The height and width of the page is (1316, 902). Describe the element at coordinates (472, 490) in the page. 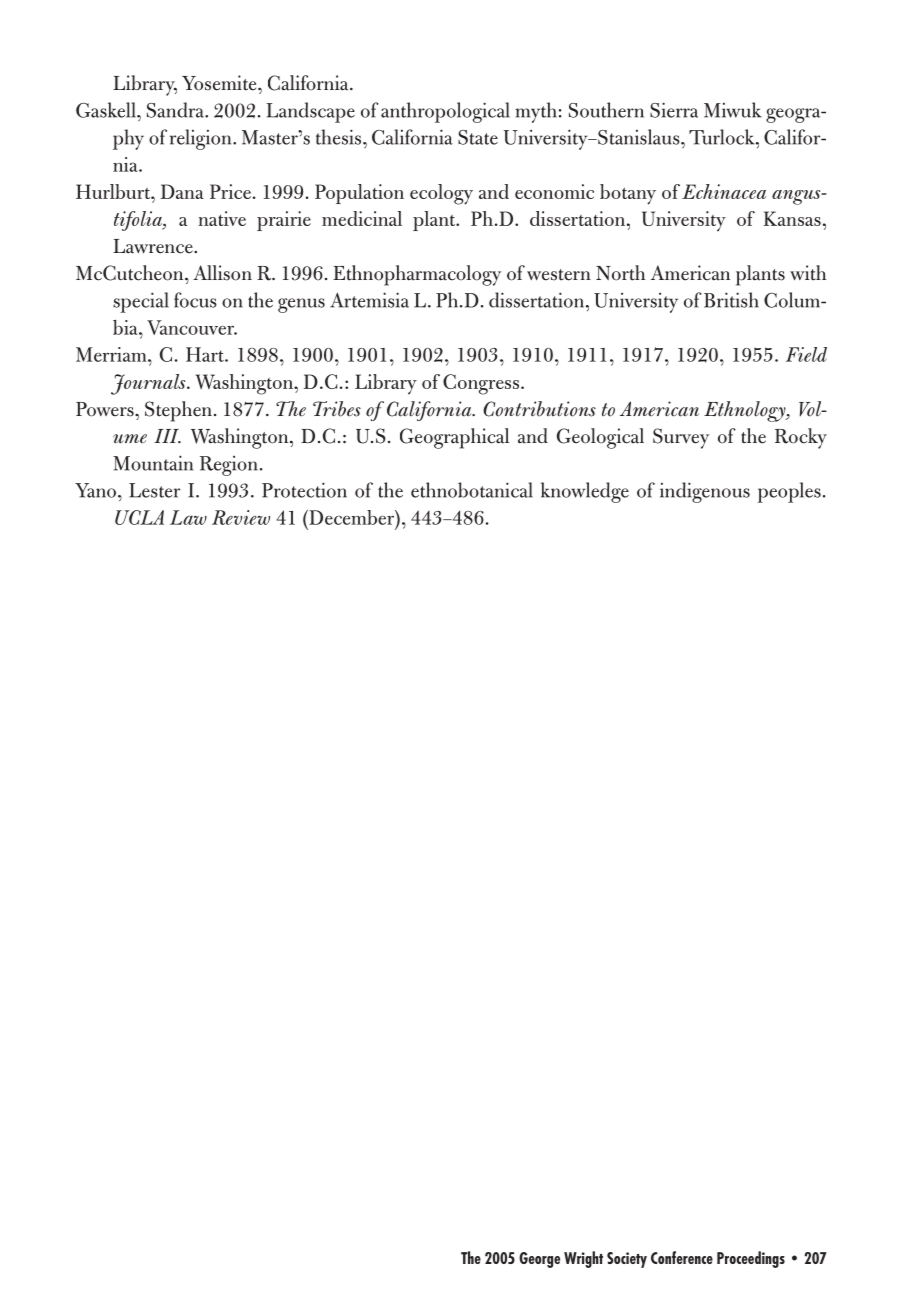

I see `ethnobotanical` at that location.
